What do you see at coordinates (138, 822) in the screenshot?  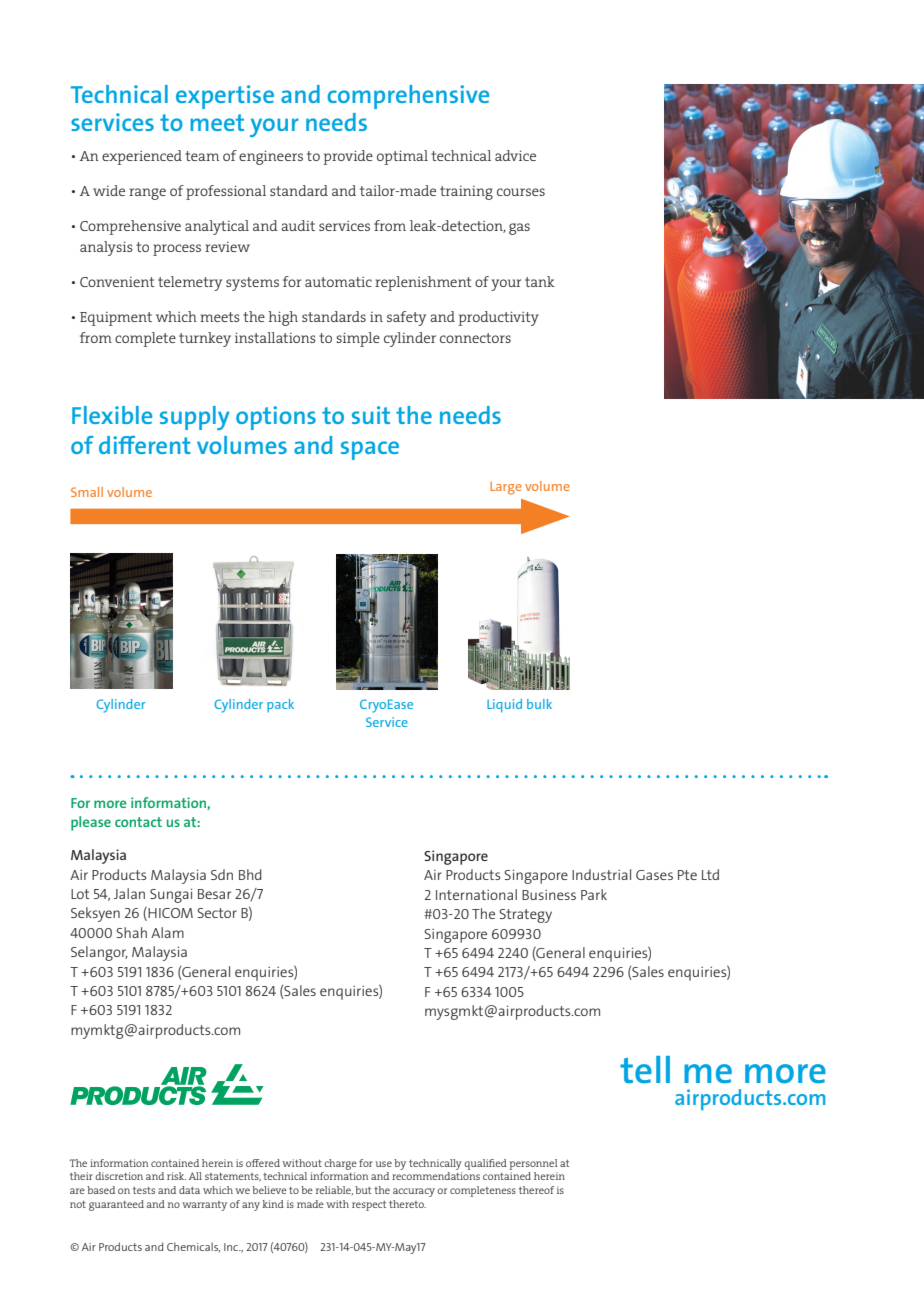 I see `contact` at bounding box center [138, 822].
